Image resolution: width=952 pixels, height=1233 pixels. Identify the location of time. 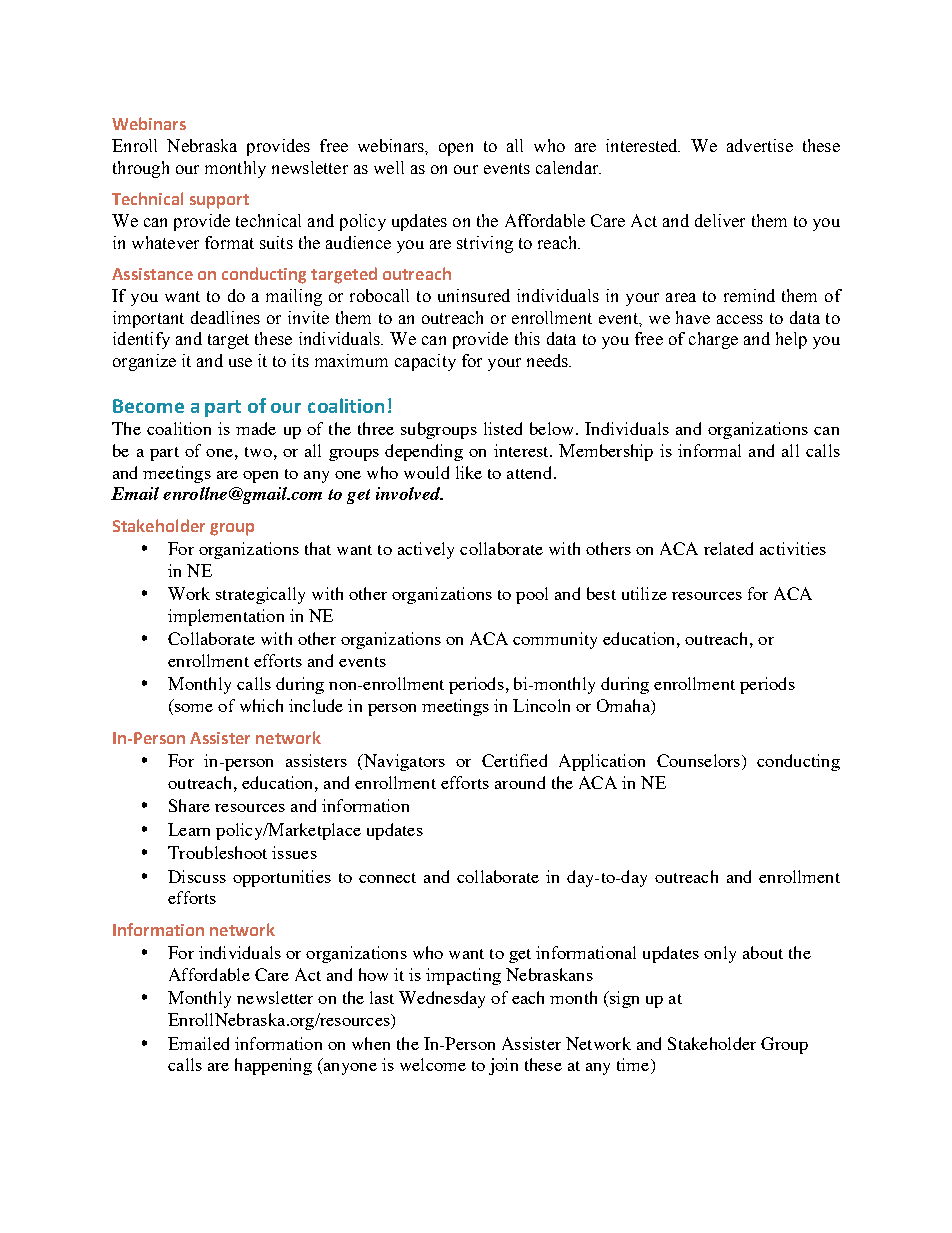
(634, 1066).
